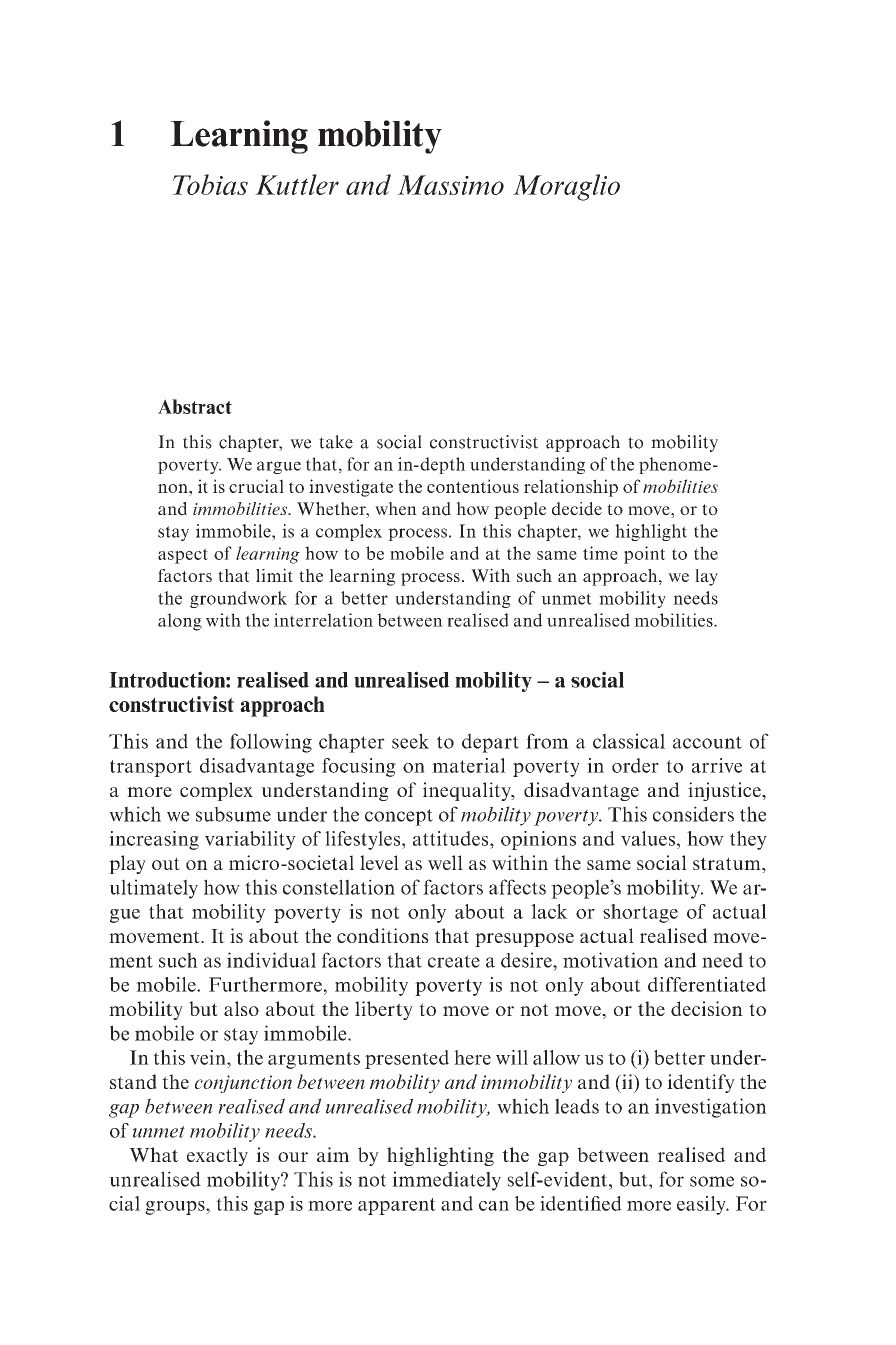 The image size is (896, 1345). Describe the element at coordinates (468, 791) in the screenshot. I see `inequality` at that location.
